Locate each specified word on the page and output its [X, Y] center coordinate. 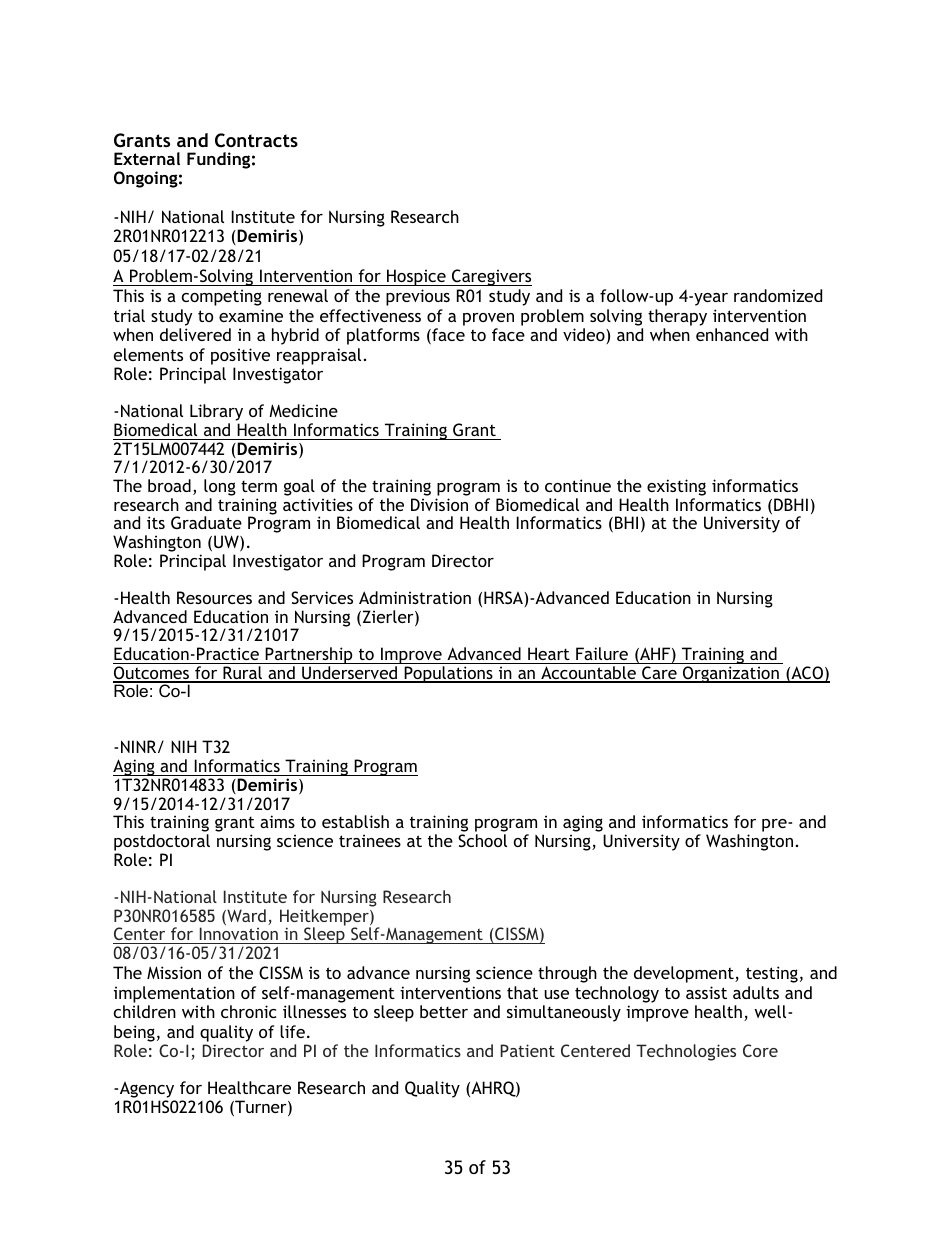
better [444, 1011]
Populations [448, 674]
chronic [248, 1011]
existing [676, 487]
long [220, 487]
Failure [602, 653]
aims [277, 821]
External [147, 158]
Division [439, 504]
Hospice [416, 277]
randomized [778, 295]
